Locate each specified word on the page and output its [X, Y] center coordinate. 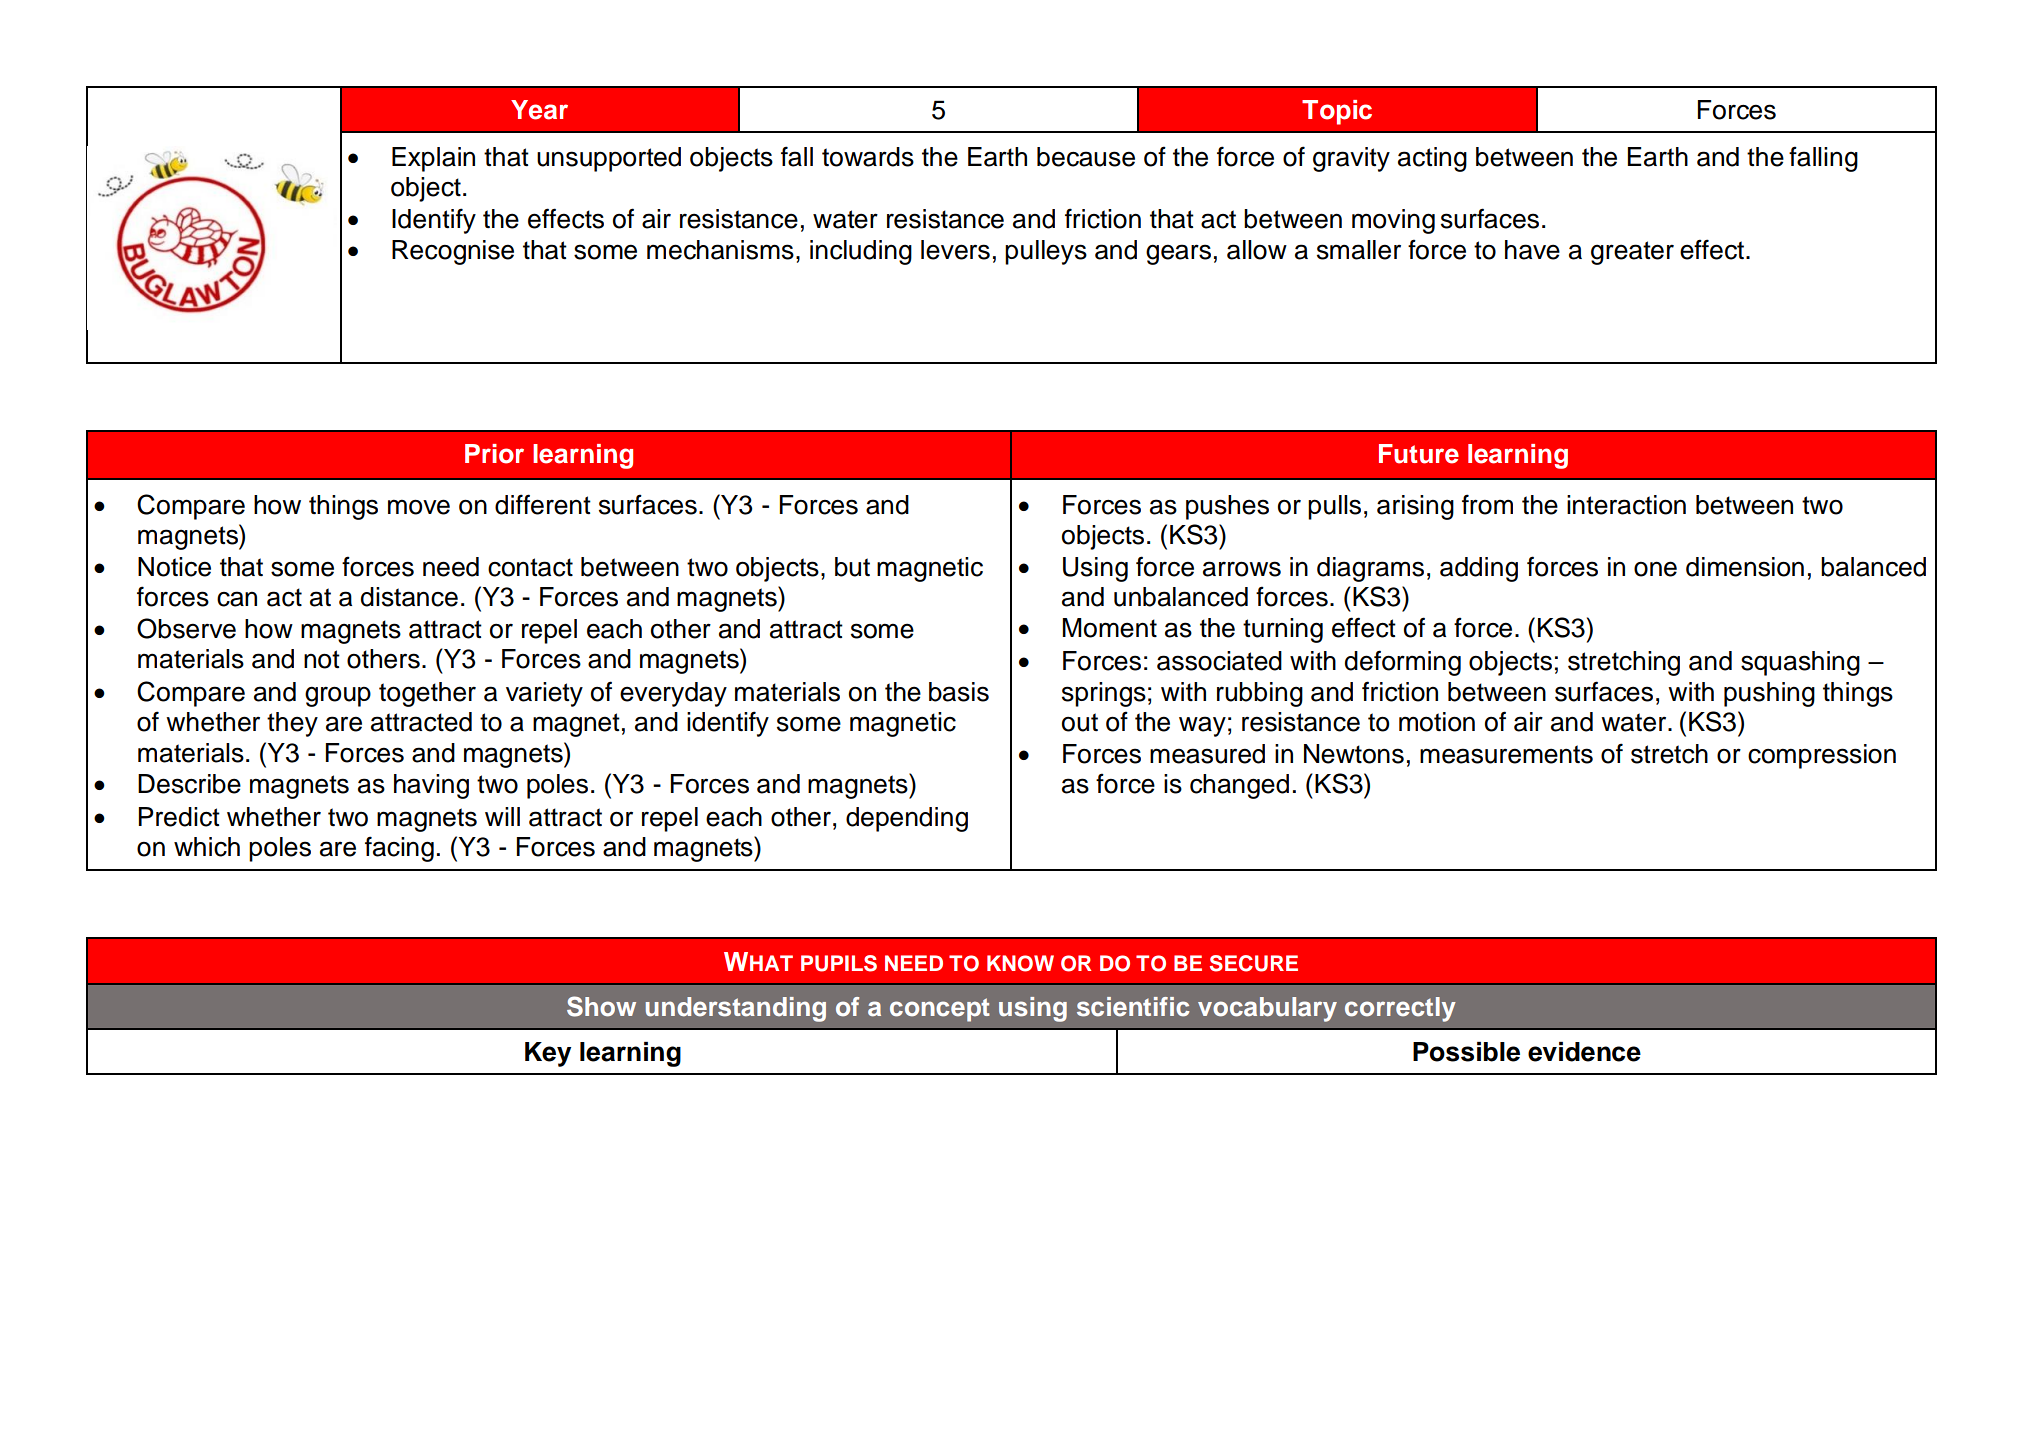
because [1086, 157]
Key [548, 1054]
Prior [494, 454]
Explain [433, 159]
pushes [1227, 507]
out [1080, 722]
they [292, 724]
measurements [1506, 754]
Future [1419, 454]
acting [1432, 159]
